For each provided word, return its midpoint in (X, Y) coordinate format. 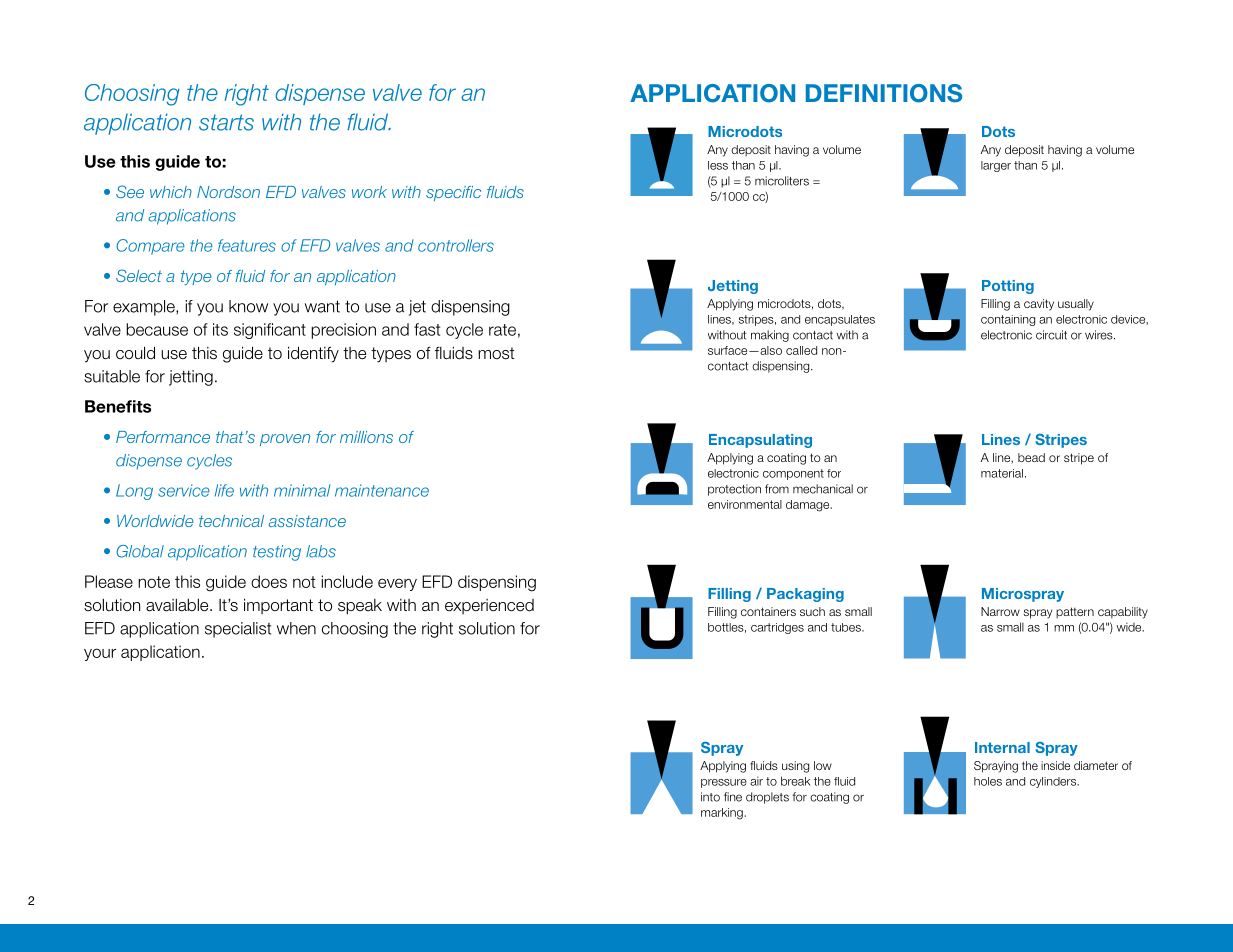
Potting (1008, 287)
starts (226, 122)
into (710, 797)
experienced (489, 606)
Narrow (1000, 611)
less (718, 165)
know (248, 306)
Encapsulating (760, 441)
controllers (456, 245)
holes (988, 781)
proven (285, 440)
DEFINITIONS (884, 93)
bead (1031, 457)
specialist (238, 630)
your (100, 654)
